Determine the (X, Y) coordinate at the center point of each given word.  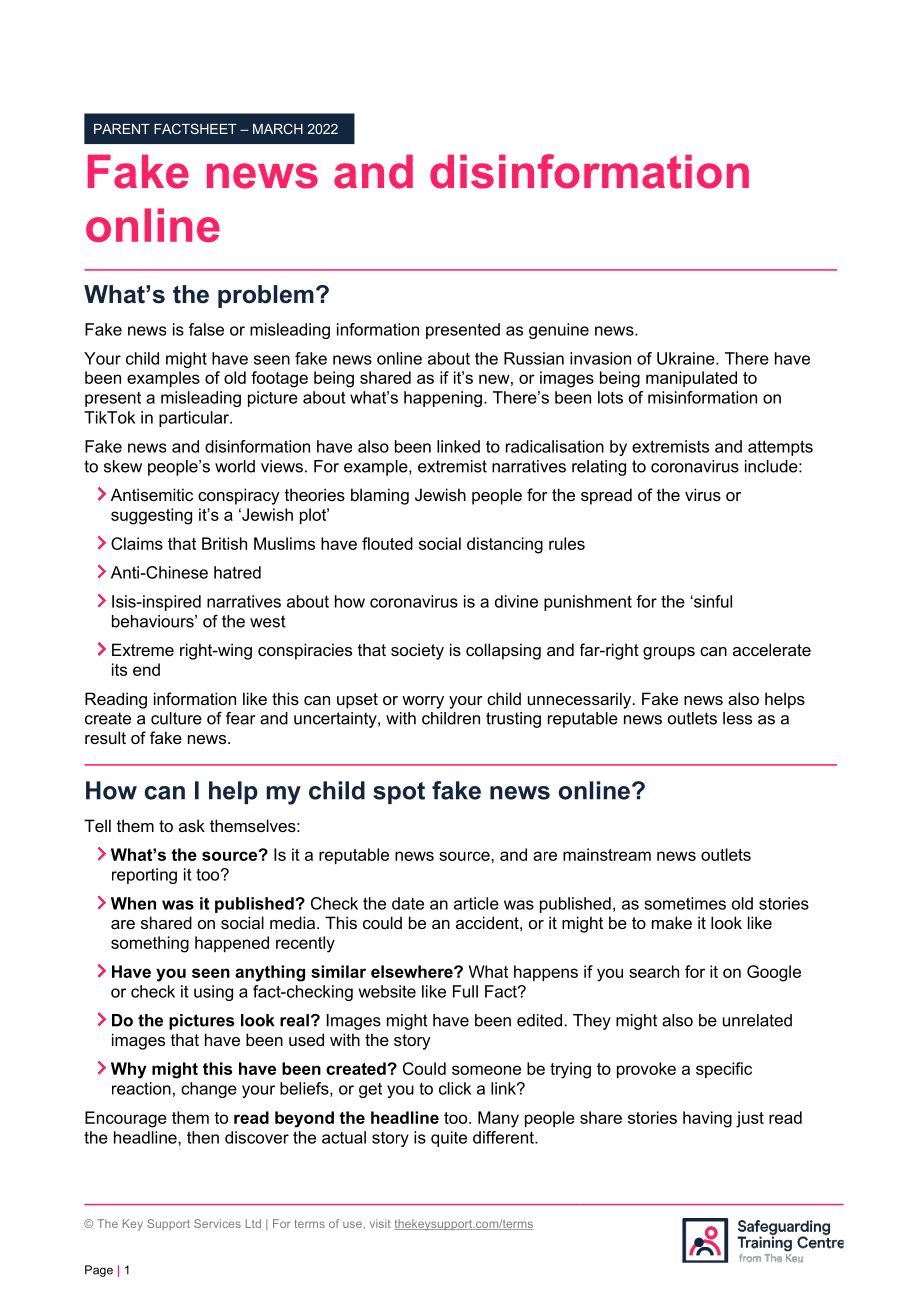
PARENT (122, 129)
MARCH (278, 128)
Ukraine (687, 358)
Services (217, 1223)
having (707, 1119)
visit (380, 1223)
